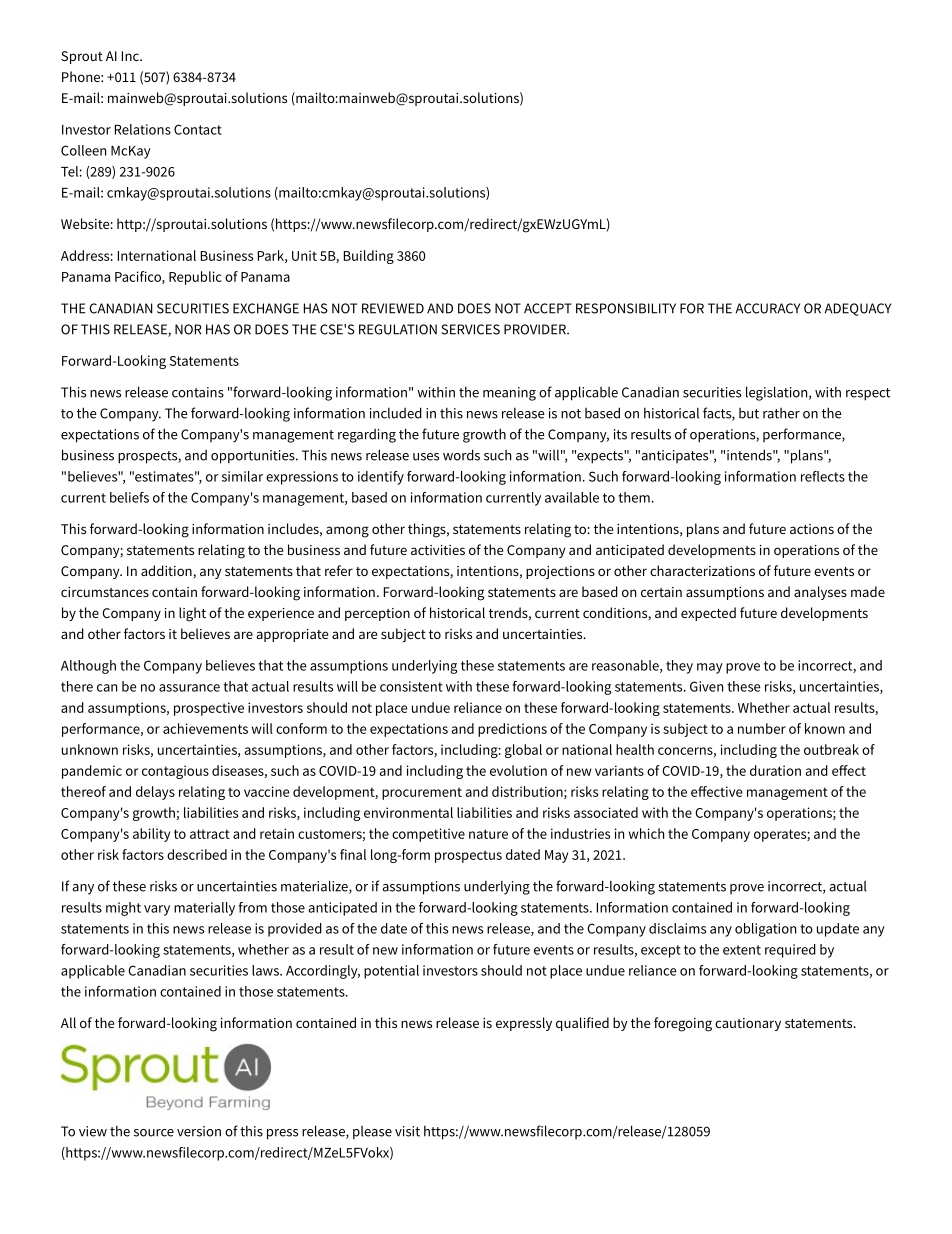 The image size is (952, 1234). Describe the element at coordinates (767, 308) in the document. I see `ACCURACY` at that location.
